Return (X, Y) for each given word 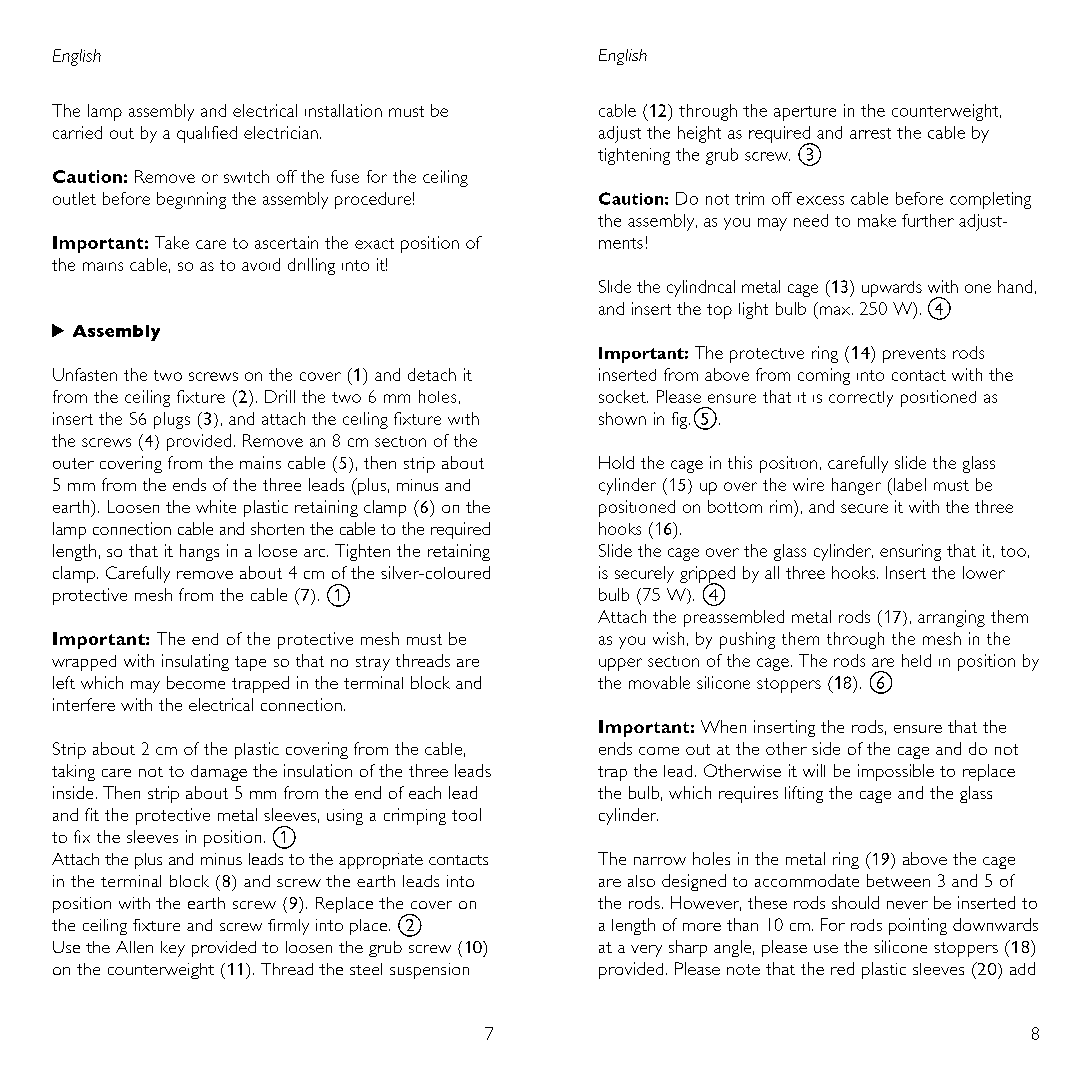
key (173, 949)
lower (984, 572)
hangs (199, 552)
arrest (870, 133)
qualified (207, 134)
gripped (707, 575)
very (646, 951)
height (699, 134)
